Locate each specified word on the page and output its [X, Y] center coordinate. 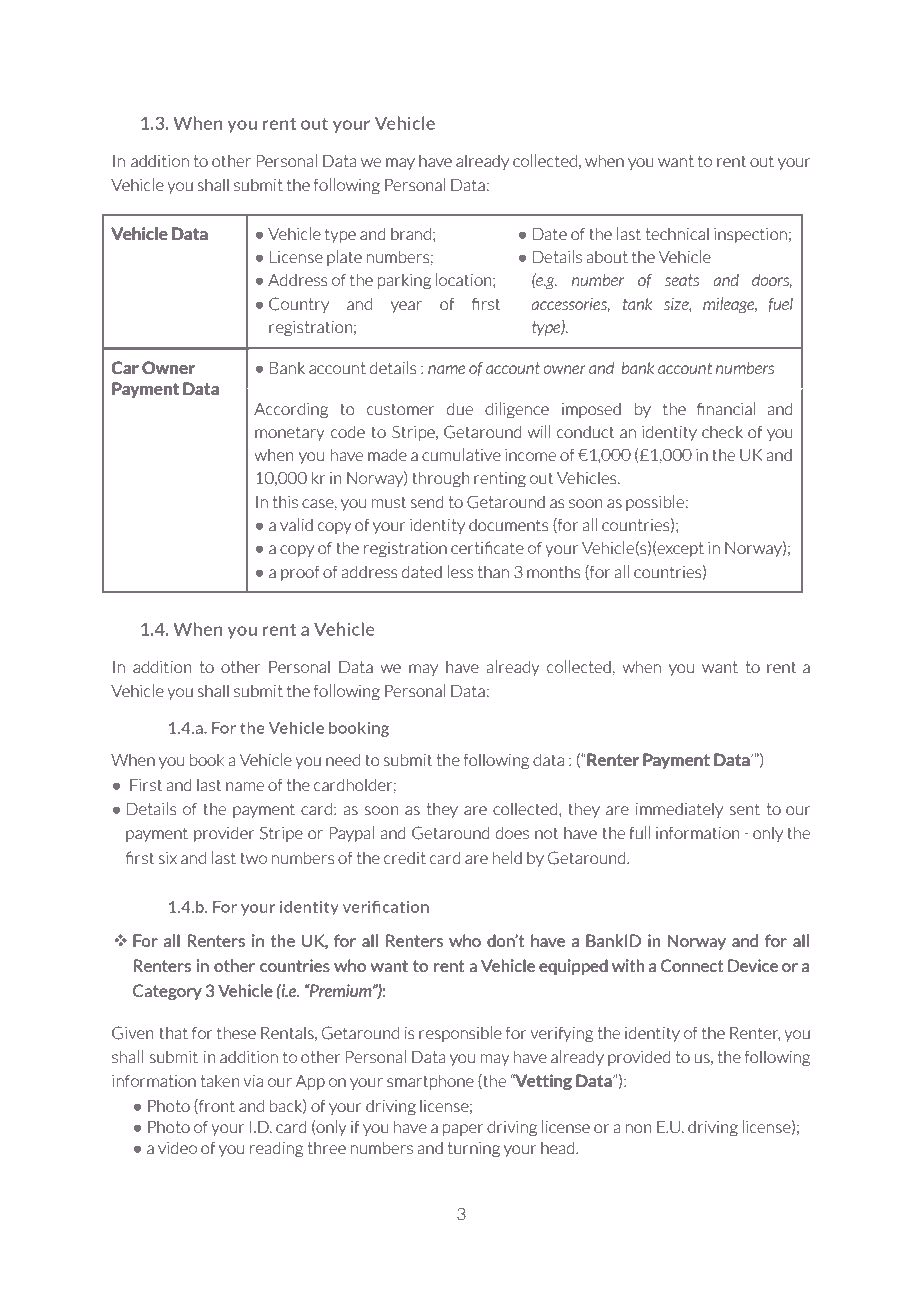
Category [167, 992]
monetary [290, 433]
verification [386, 906]
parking [404, 281]
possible [655, 503]
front [216, 1106]
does [512, 833]
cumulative [461, 455]
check [722, 431]
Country [299, 305]
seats [682, 280]
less [460, 572]
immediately [679, 810]
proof [300, 573]
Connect [692, 965]
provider [224, 834]
